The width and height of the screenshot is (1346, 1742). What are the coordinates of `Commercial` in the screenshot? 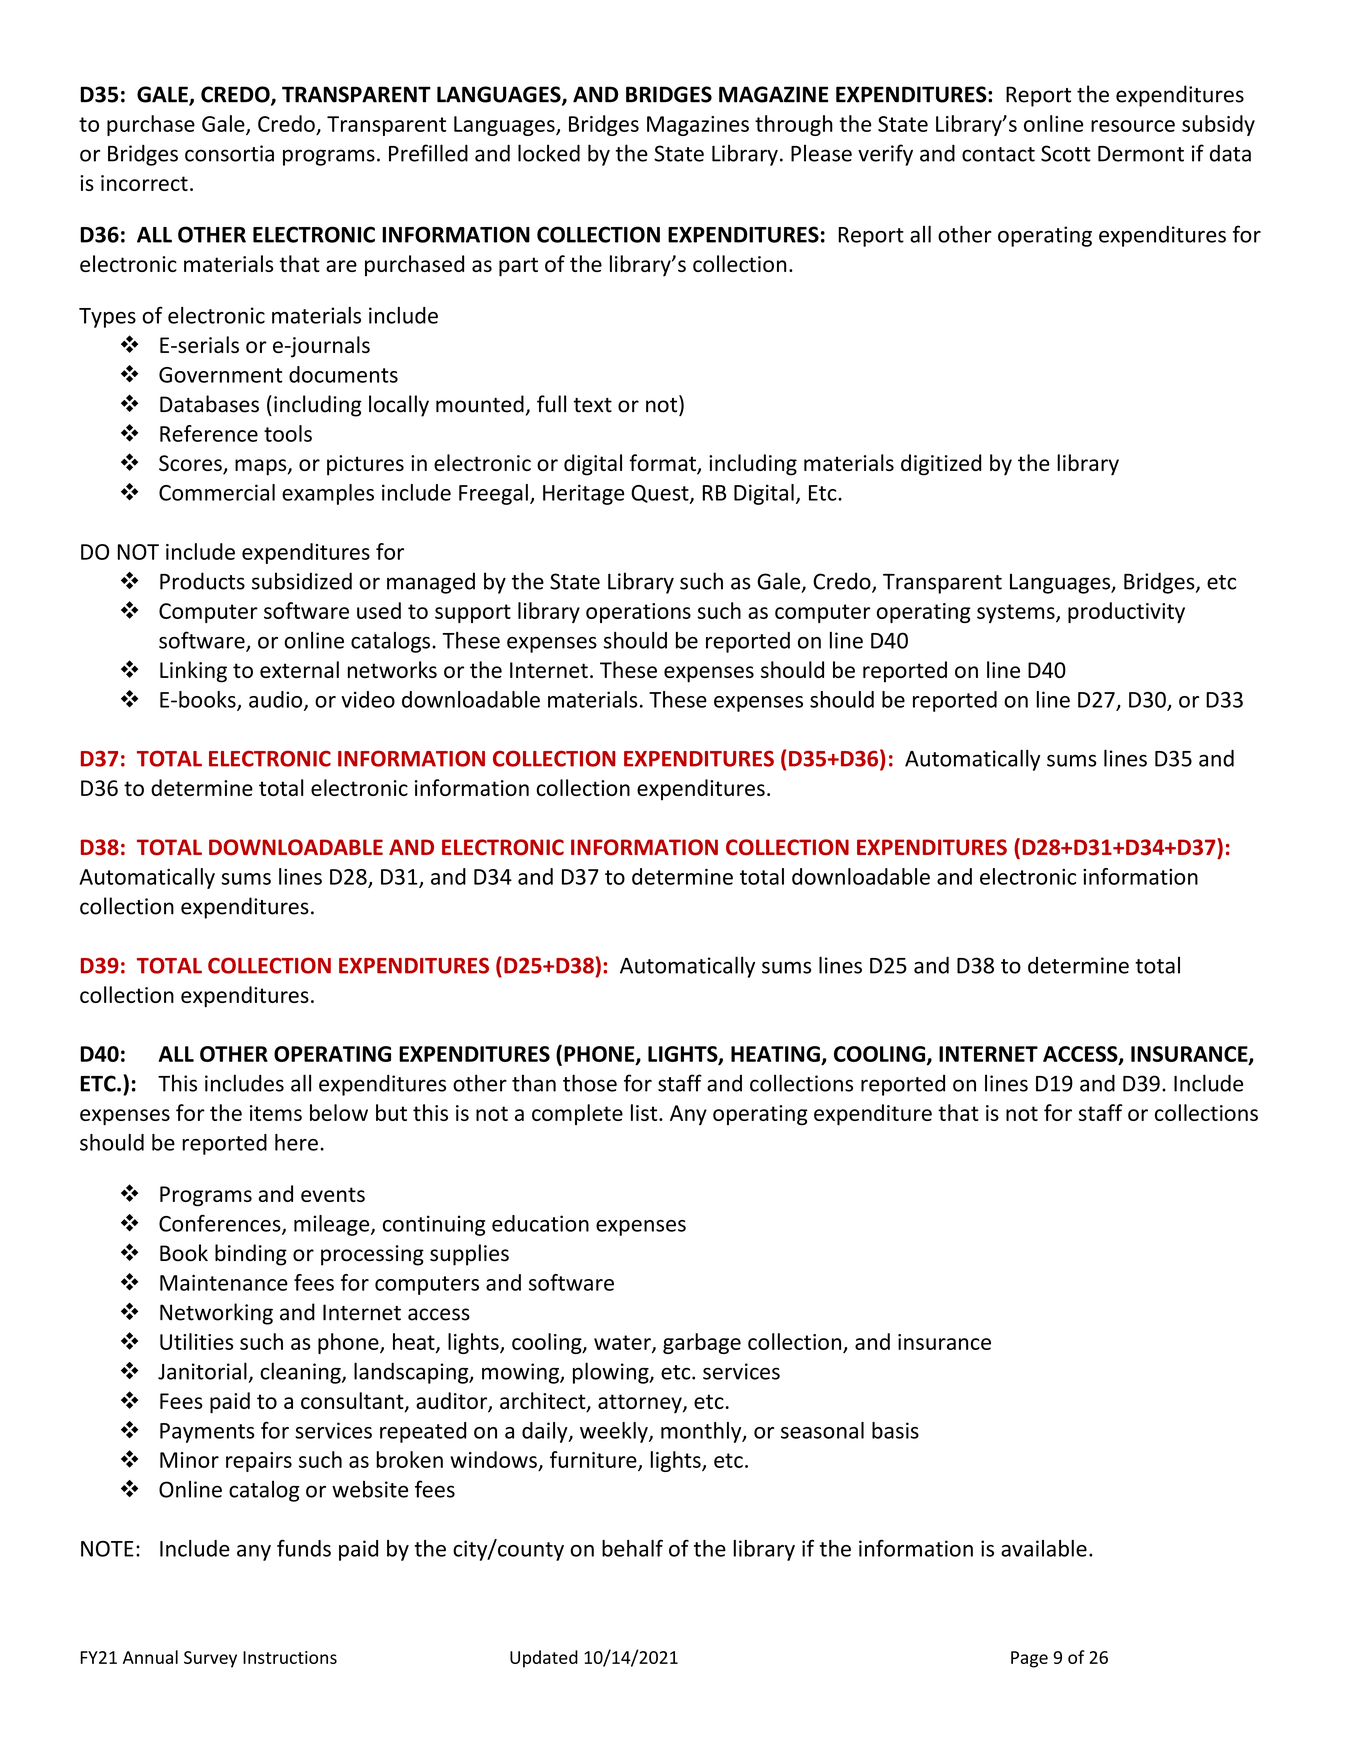 It's located at (217, 492).
